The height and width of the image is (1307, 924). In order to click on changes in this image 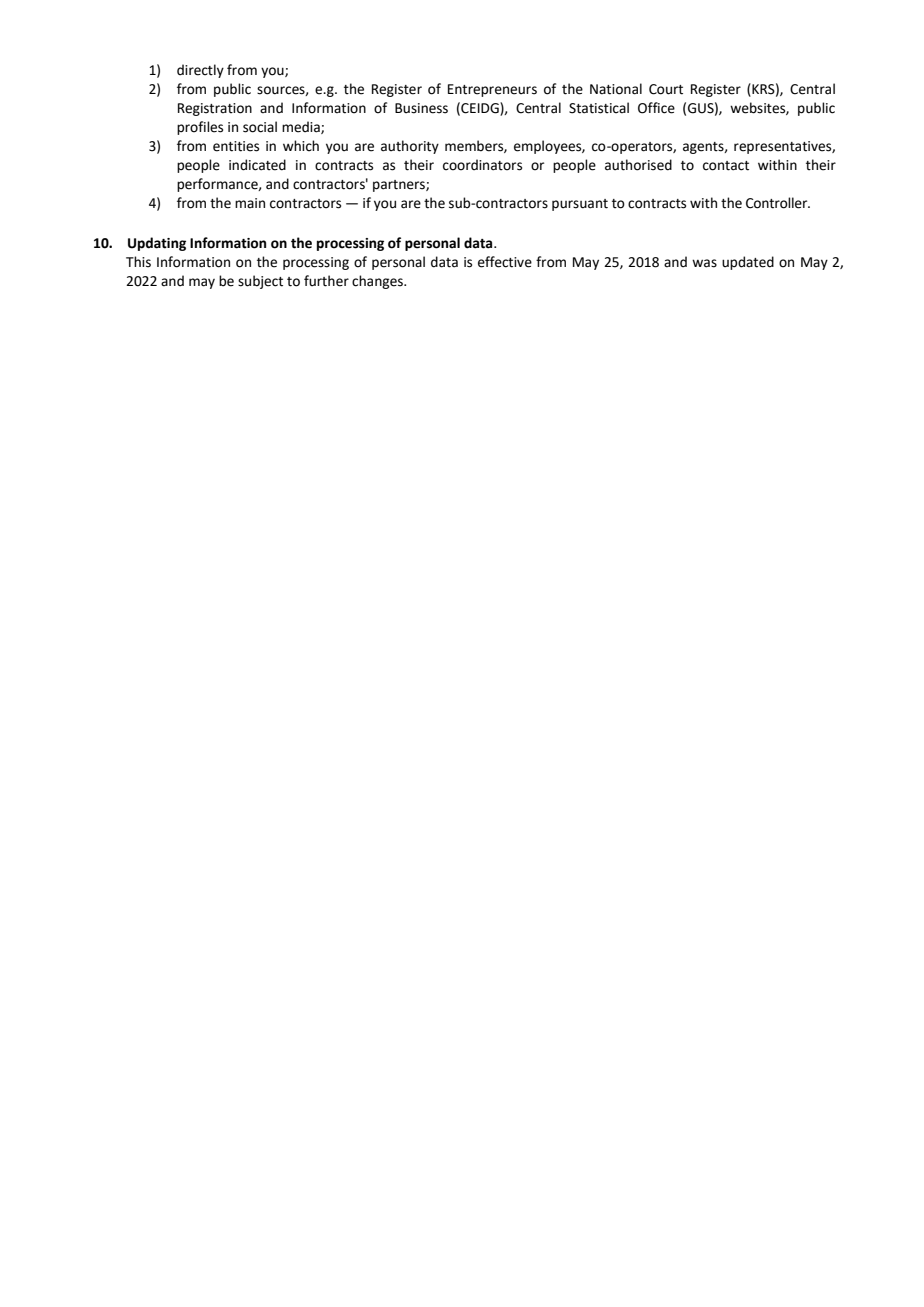, I will do `click(378, 282)`.
